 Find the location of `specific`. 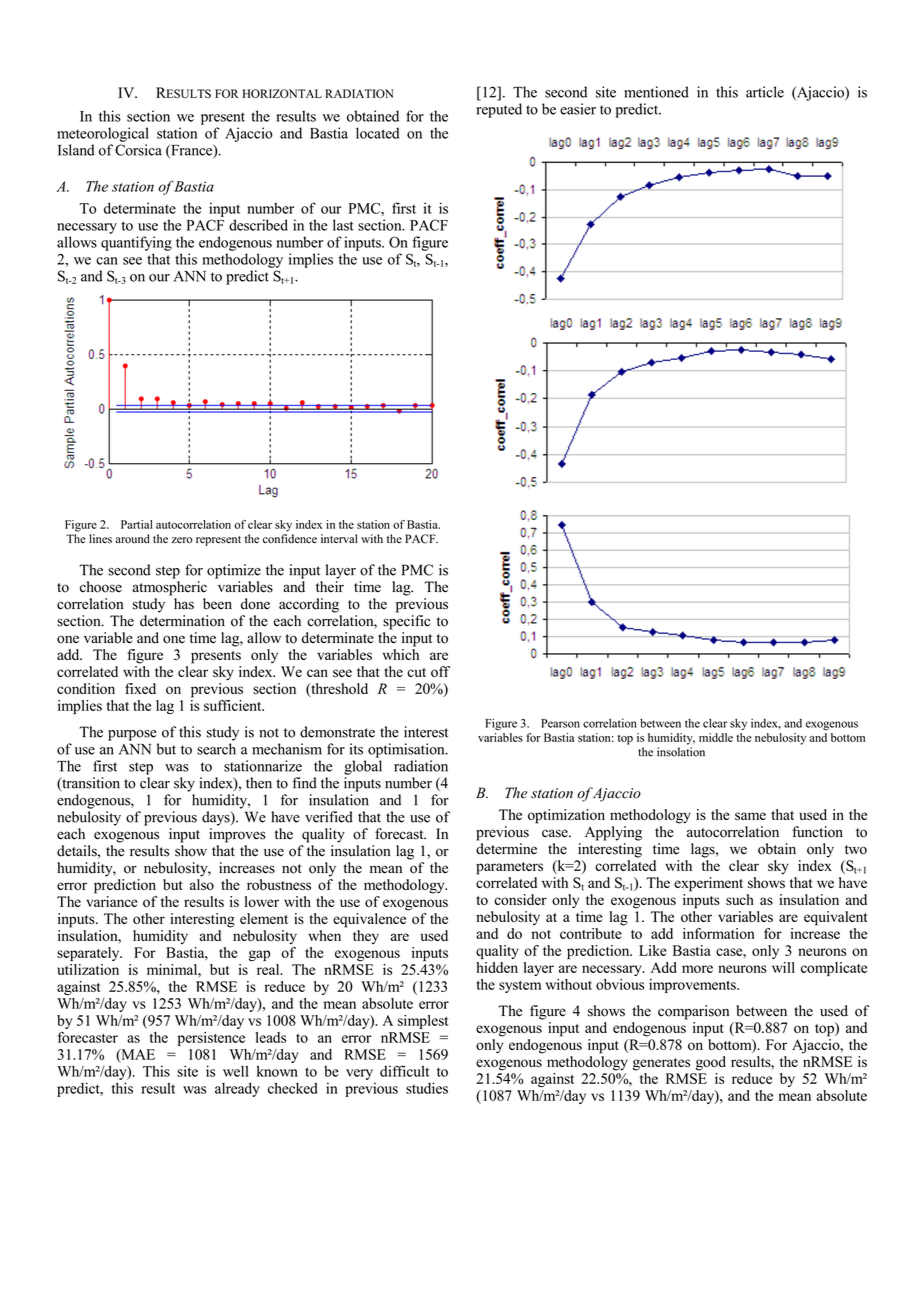

specific is located at coordinates (406, 622).
